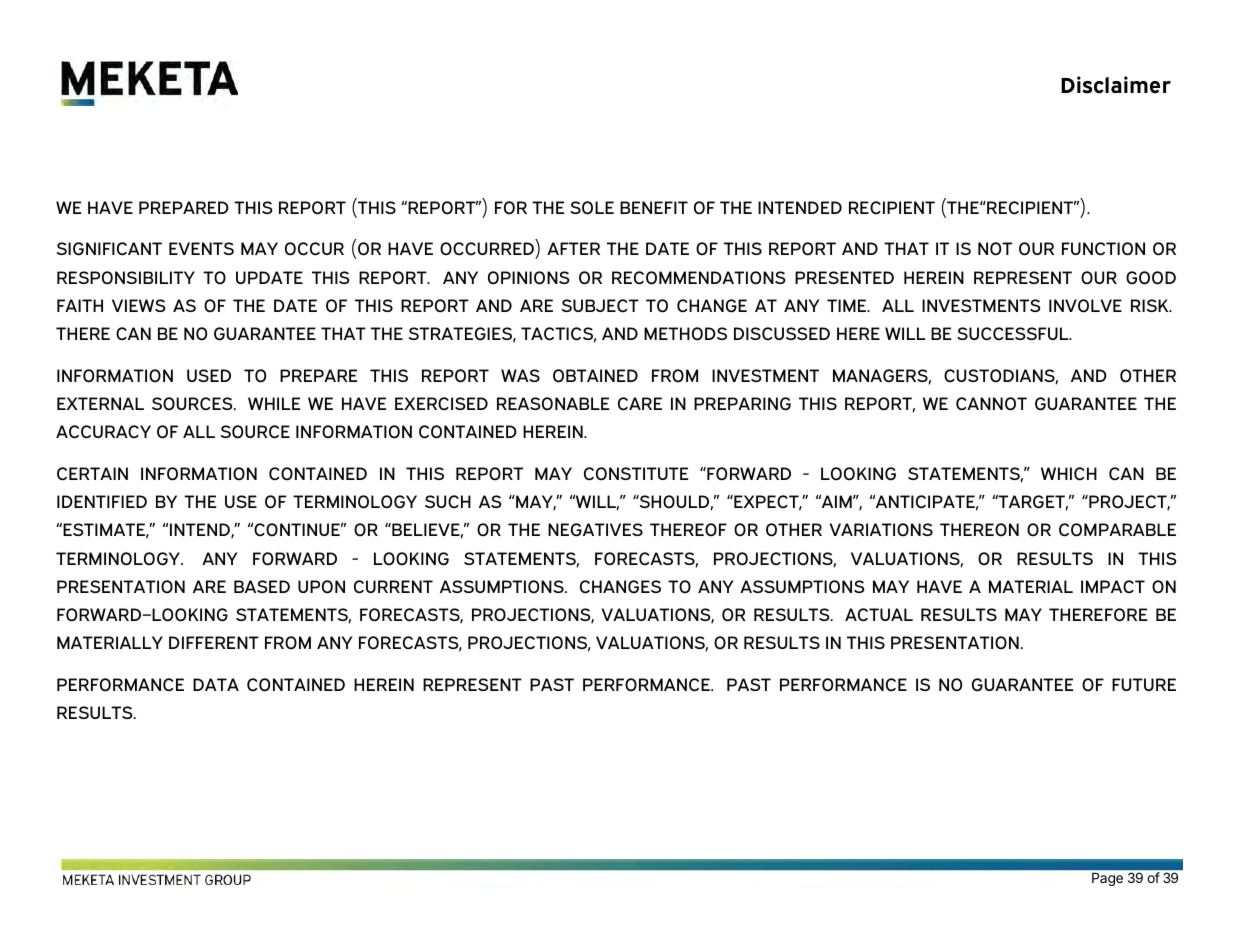  What do you see at coordinates (879, 615) in the page?
I see `ACTUAL` at bounding box center [879, 615].
